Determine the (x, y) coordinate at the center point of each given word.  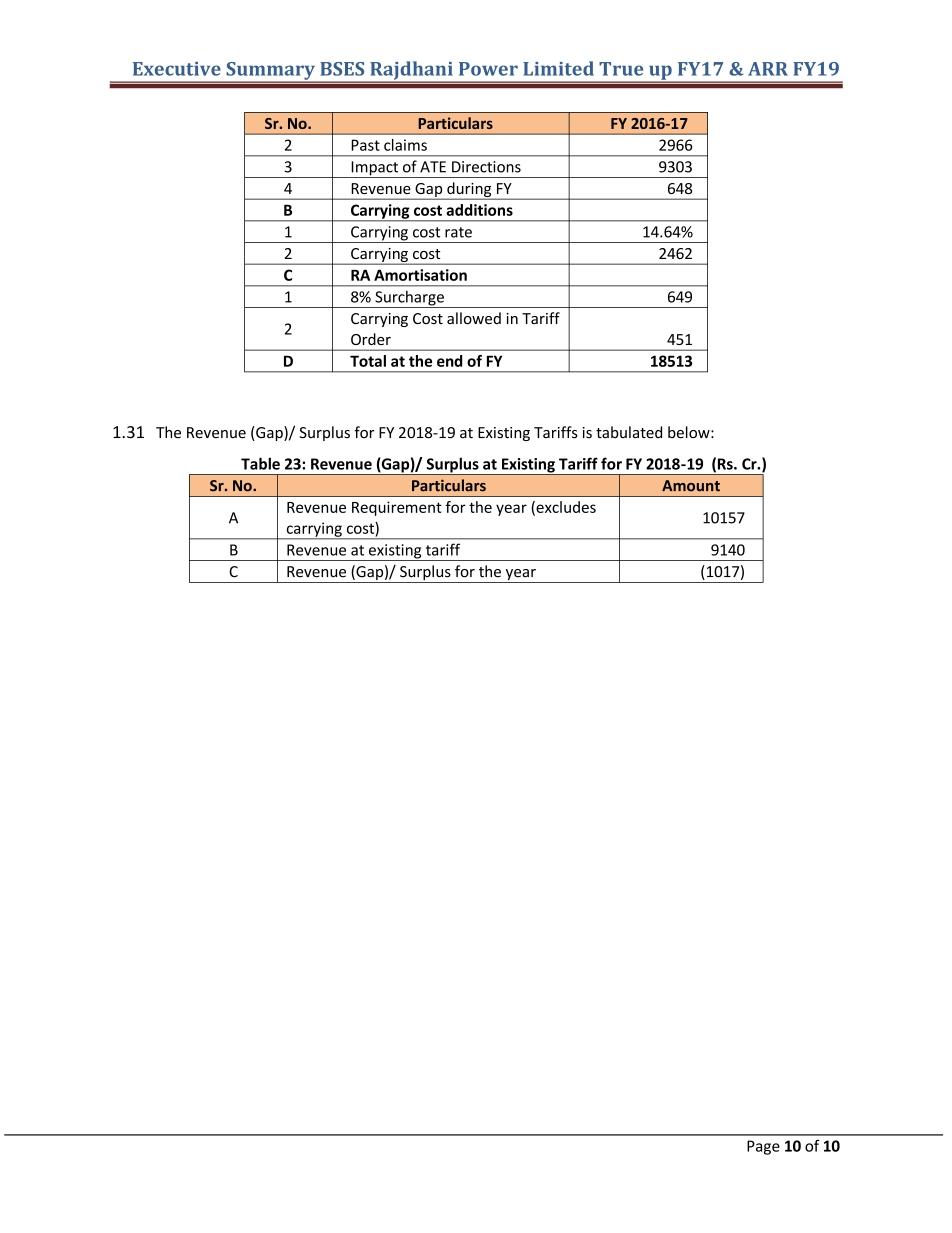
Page (763, 1147)
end (449, 361)
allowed (474, 318)
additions (479, 210)
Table (260, 463)
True (621, 69)
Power (488, 69)
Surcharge (409, 299)
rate (458, 232)
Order (371, 339)
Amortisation (420, 275)
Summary (270, 72)
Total (368, 361)
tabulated (629, 432)
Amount (691, 486)
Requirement (397, 508)
